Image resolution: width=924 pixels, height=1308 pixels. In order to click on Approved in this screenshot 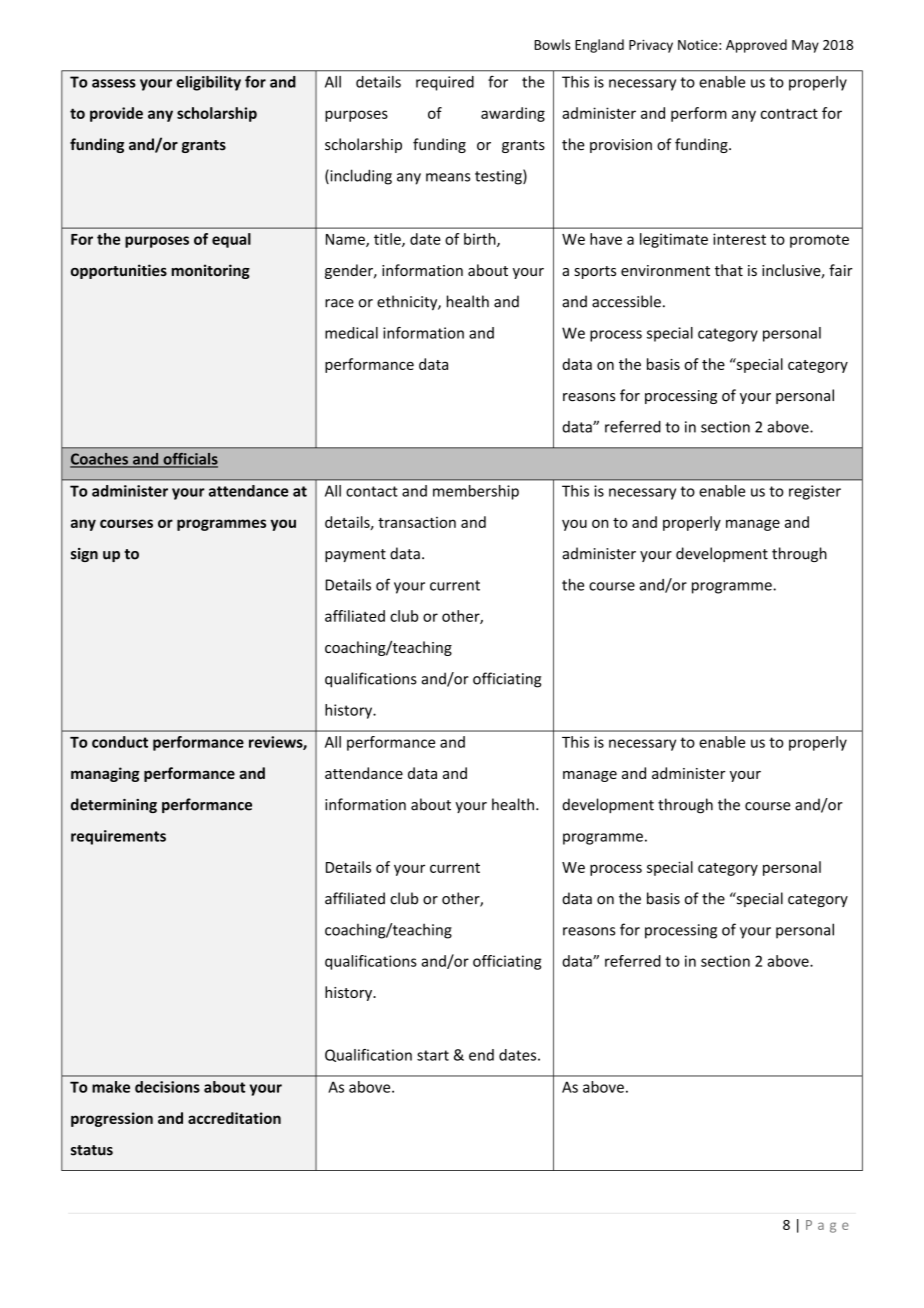, I will do `click(756, 46)`.
